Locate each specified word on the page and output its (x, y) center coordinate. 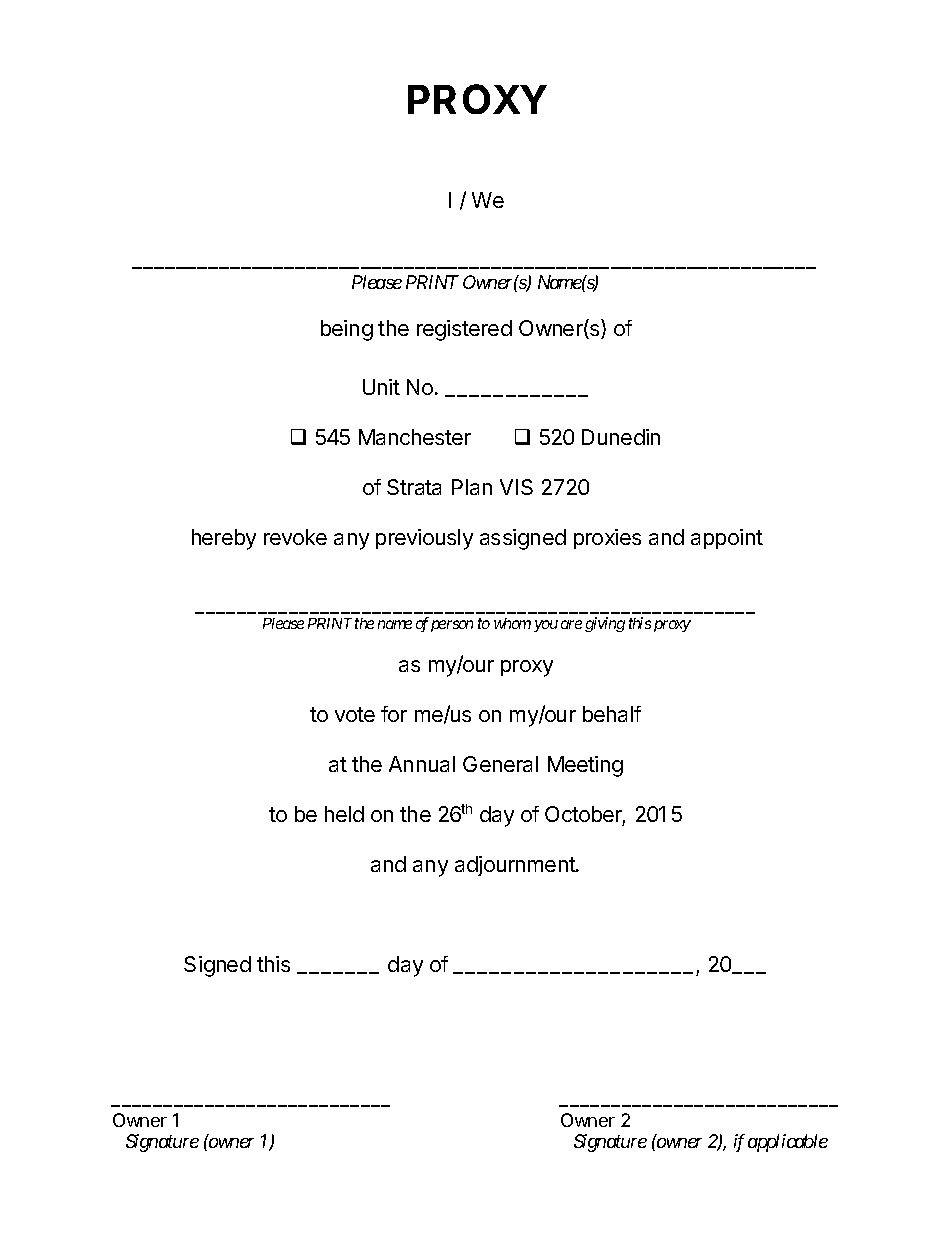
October (585, 815)
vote (355, 714)
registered (464, 330)
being (347, 330)
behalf (612, 714)
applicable (788, 1143)
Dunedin (621, 437)
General (500, 764)
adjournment (516, 866)
